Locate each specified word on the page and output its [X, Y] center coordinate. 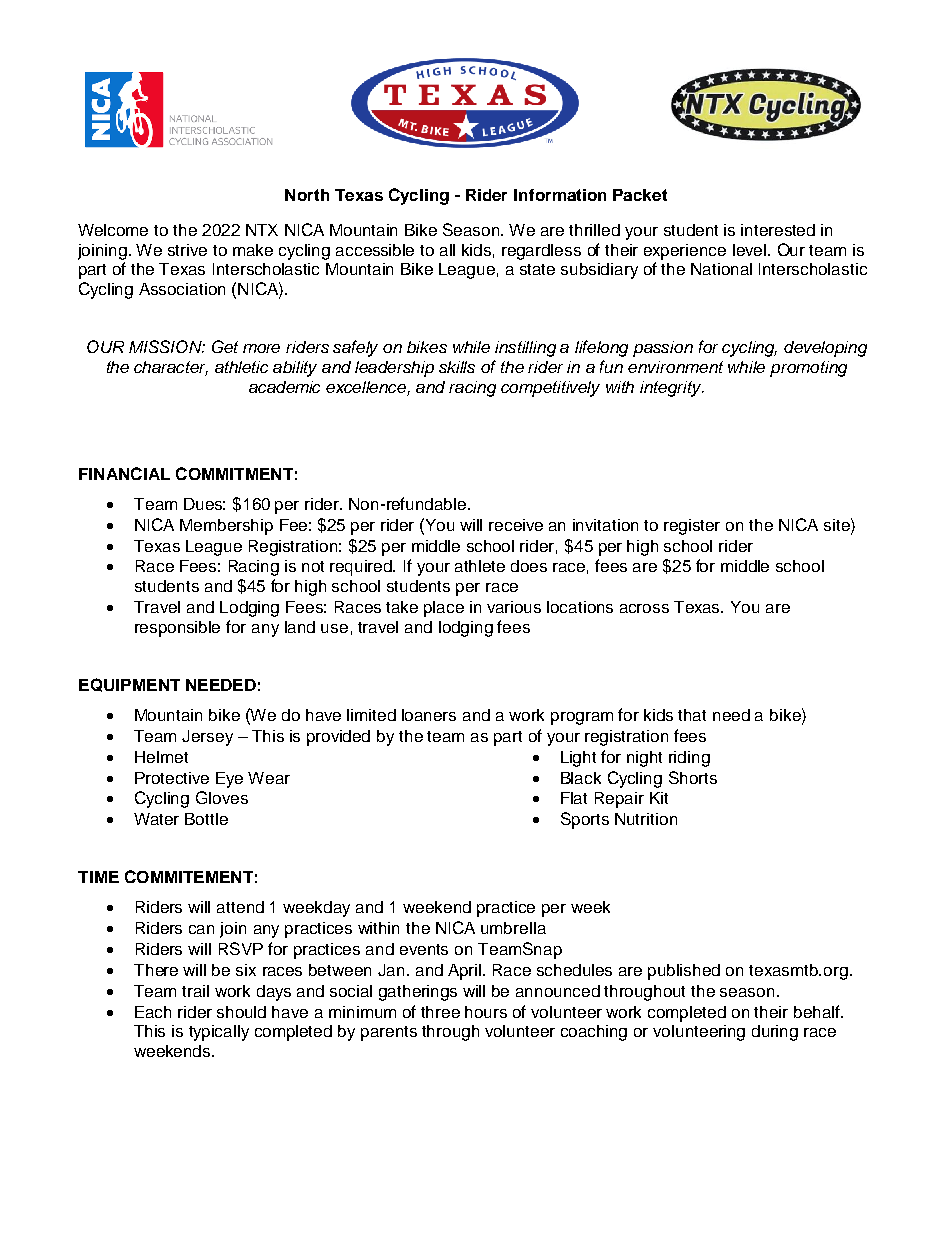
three [440, 1012]
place [444, 609]
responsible [177, 629]
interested [778, 230]
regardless [541, 252]
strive [187, 250]
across [644, 608]
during [775, 1033]
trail [195, 991]
